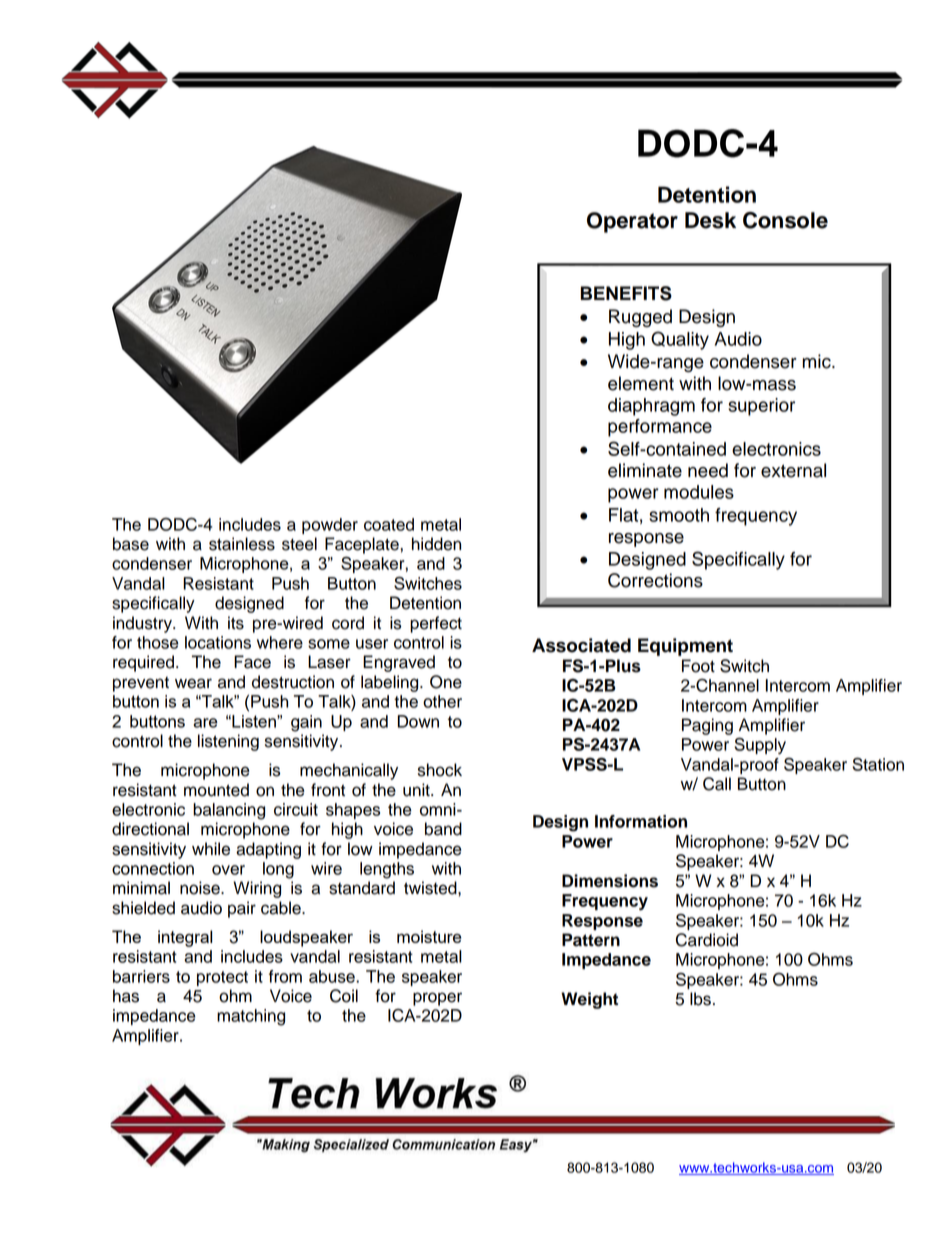 This screenshot has height=1233, width=952. I want to click on superior, so click(761, 407).
